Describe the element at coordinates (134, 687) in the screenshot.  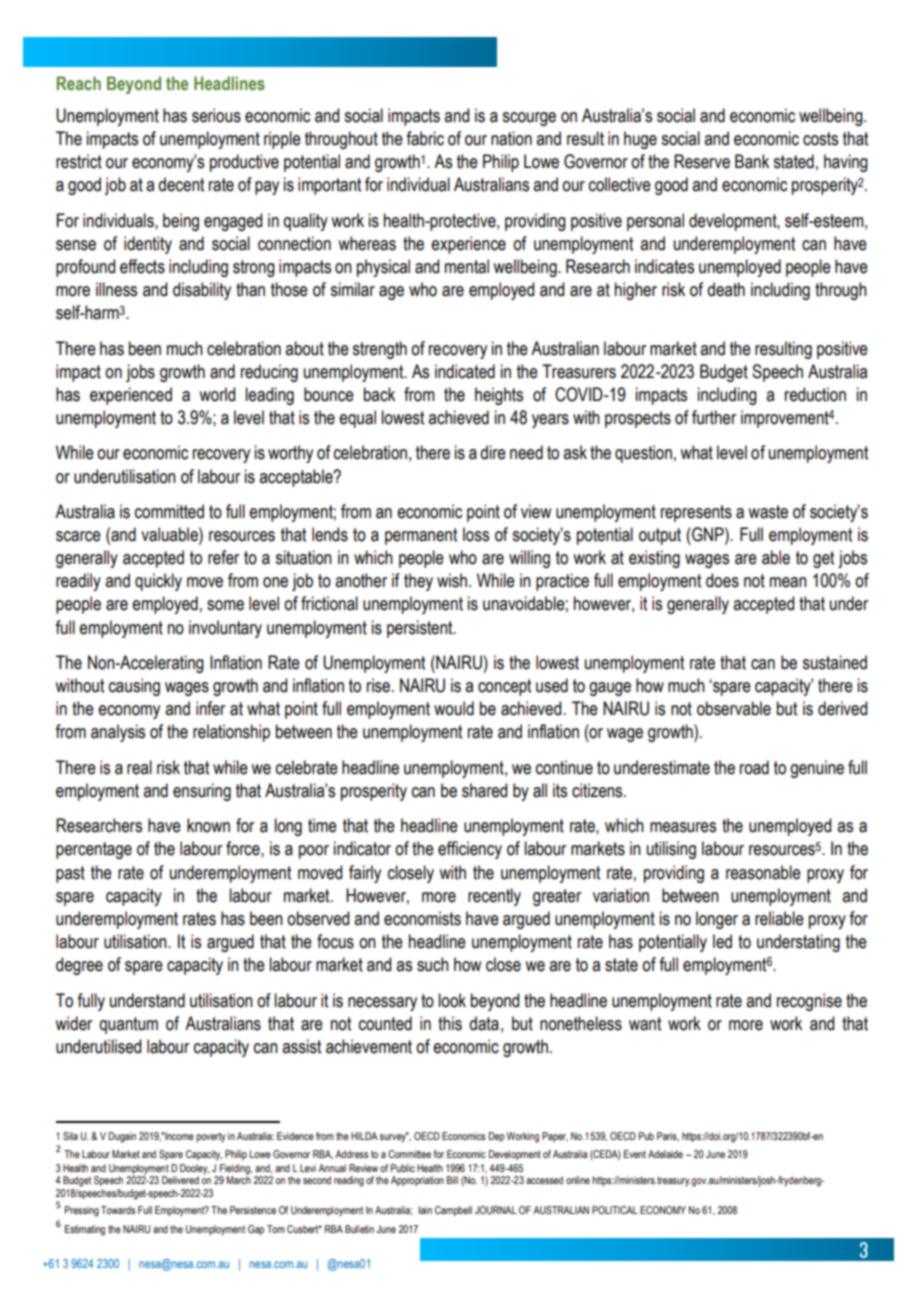
I see `causing` at that location.
